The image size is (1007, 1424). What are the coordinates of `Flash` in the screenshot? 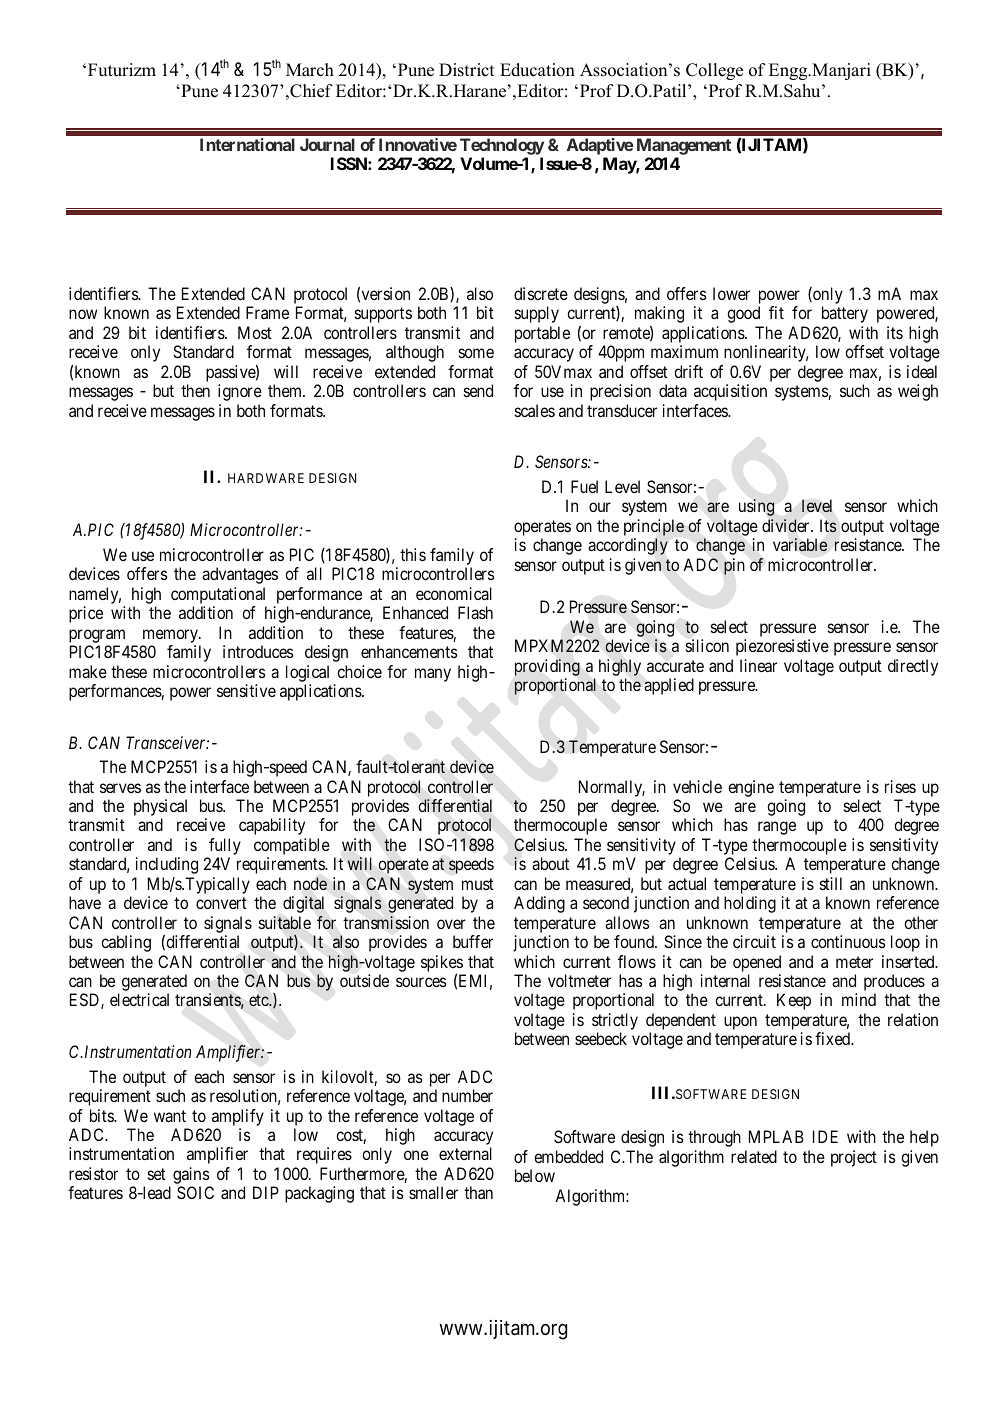 It's located at (475, 612).
